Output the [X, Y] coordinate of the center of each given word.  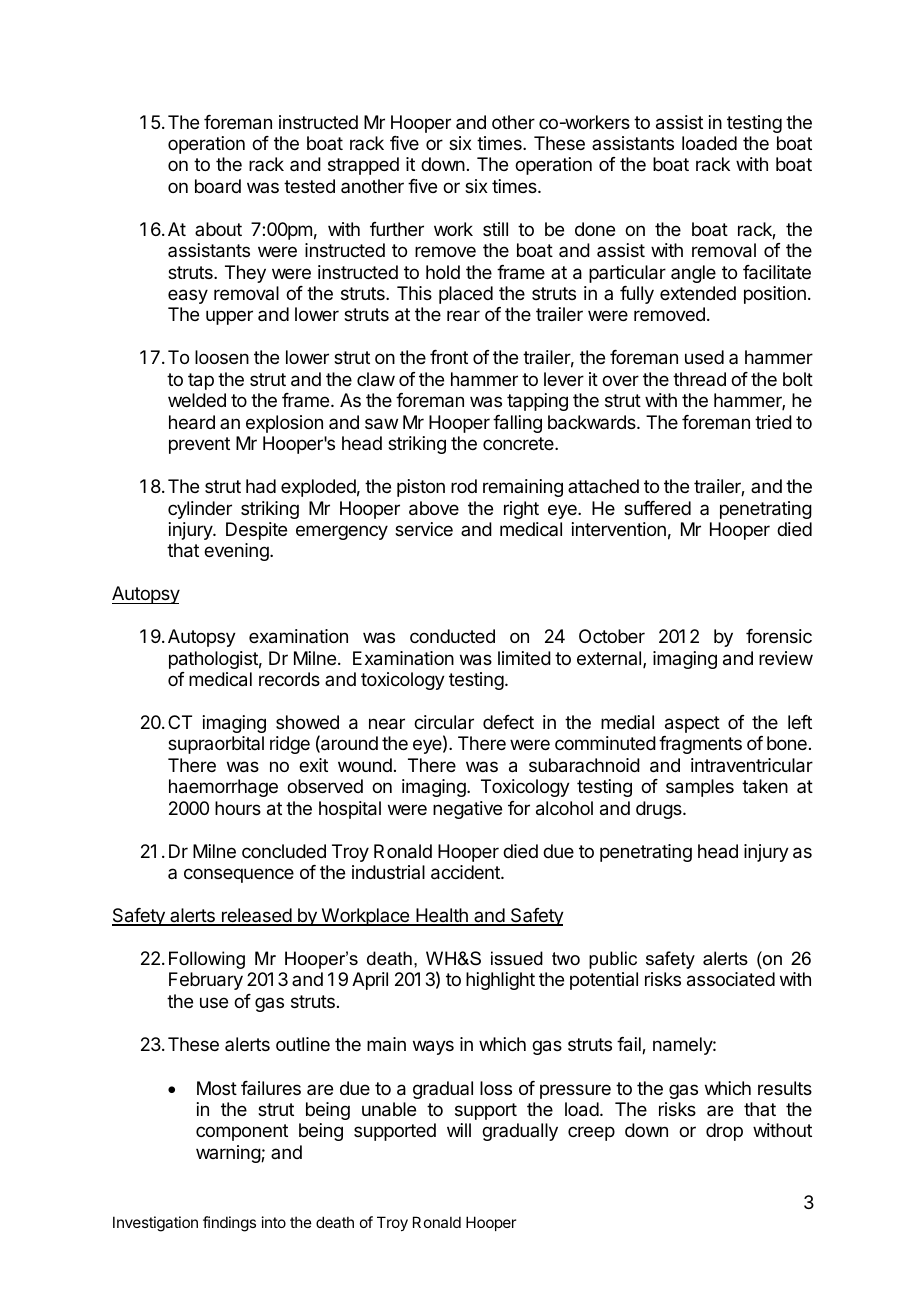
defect [508, 722]
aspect [692, 724]
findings [229, 1224]
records [289, 679]
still [495, 229]
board [218, 186]
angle [693, 274]
